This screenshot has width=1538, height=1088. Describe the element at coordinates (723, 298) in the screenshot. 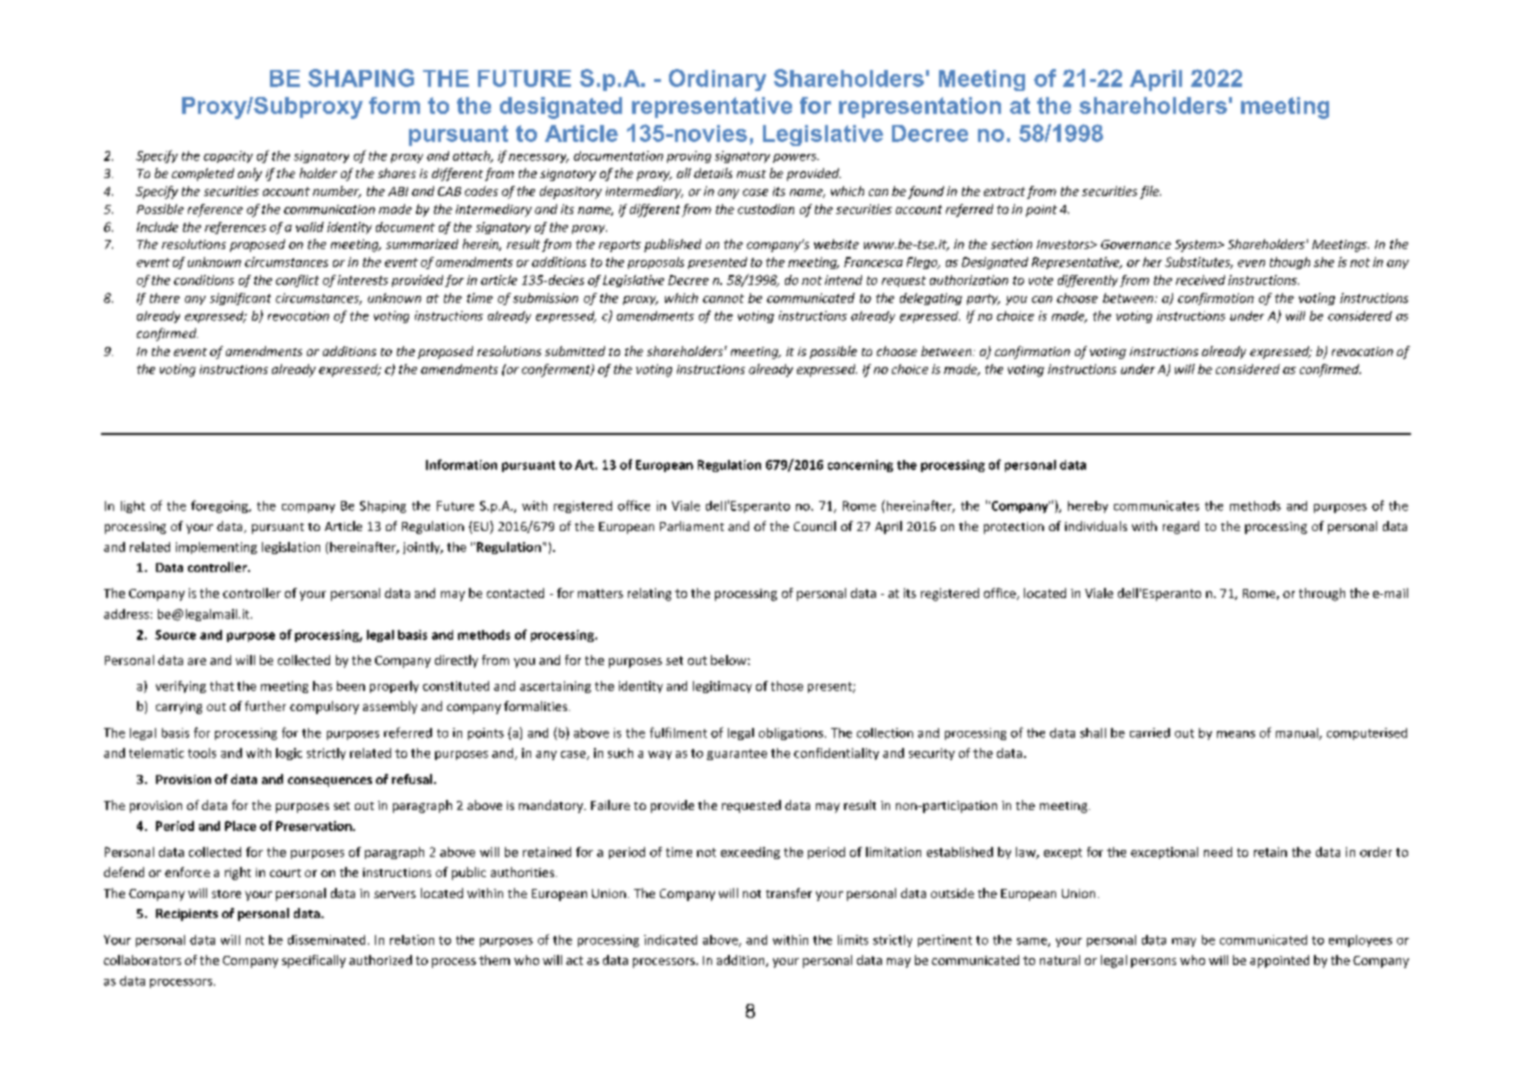

I see `cannot` at that location.
